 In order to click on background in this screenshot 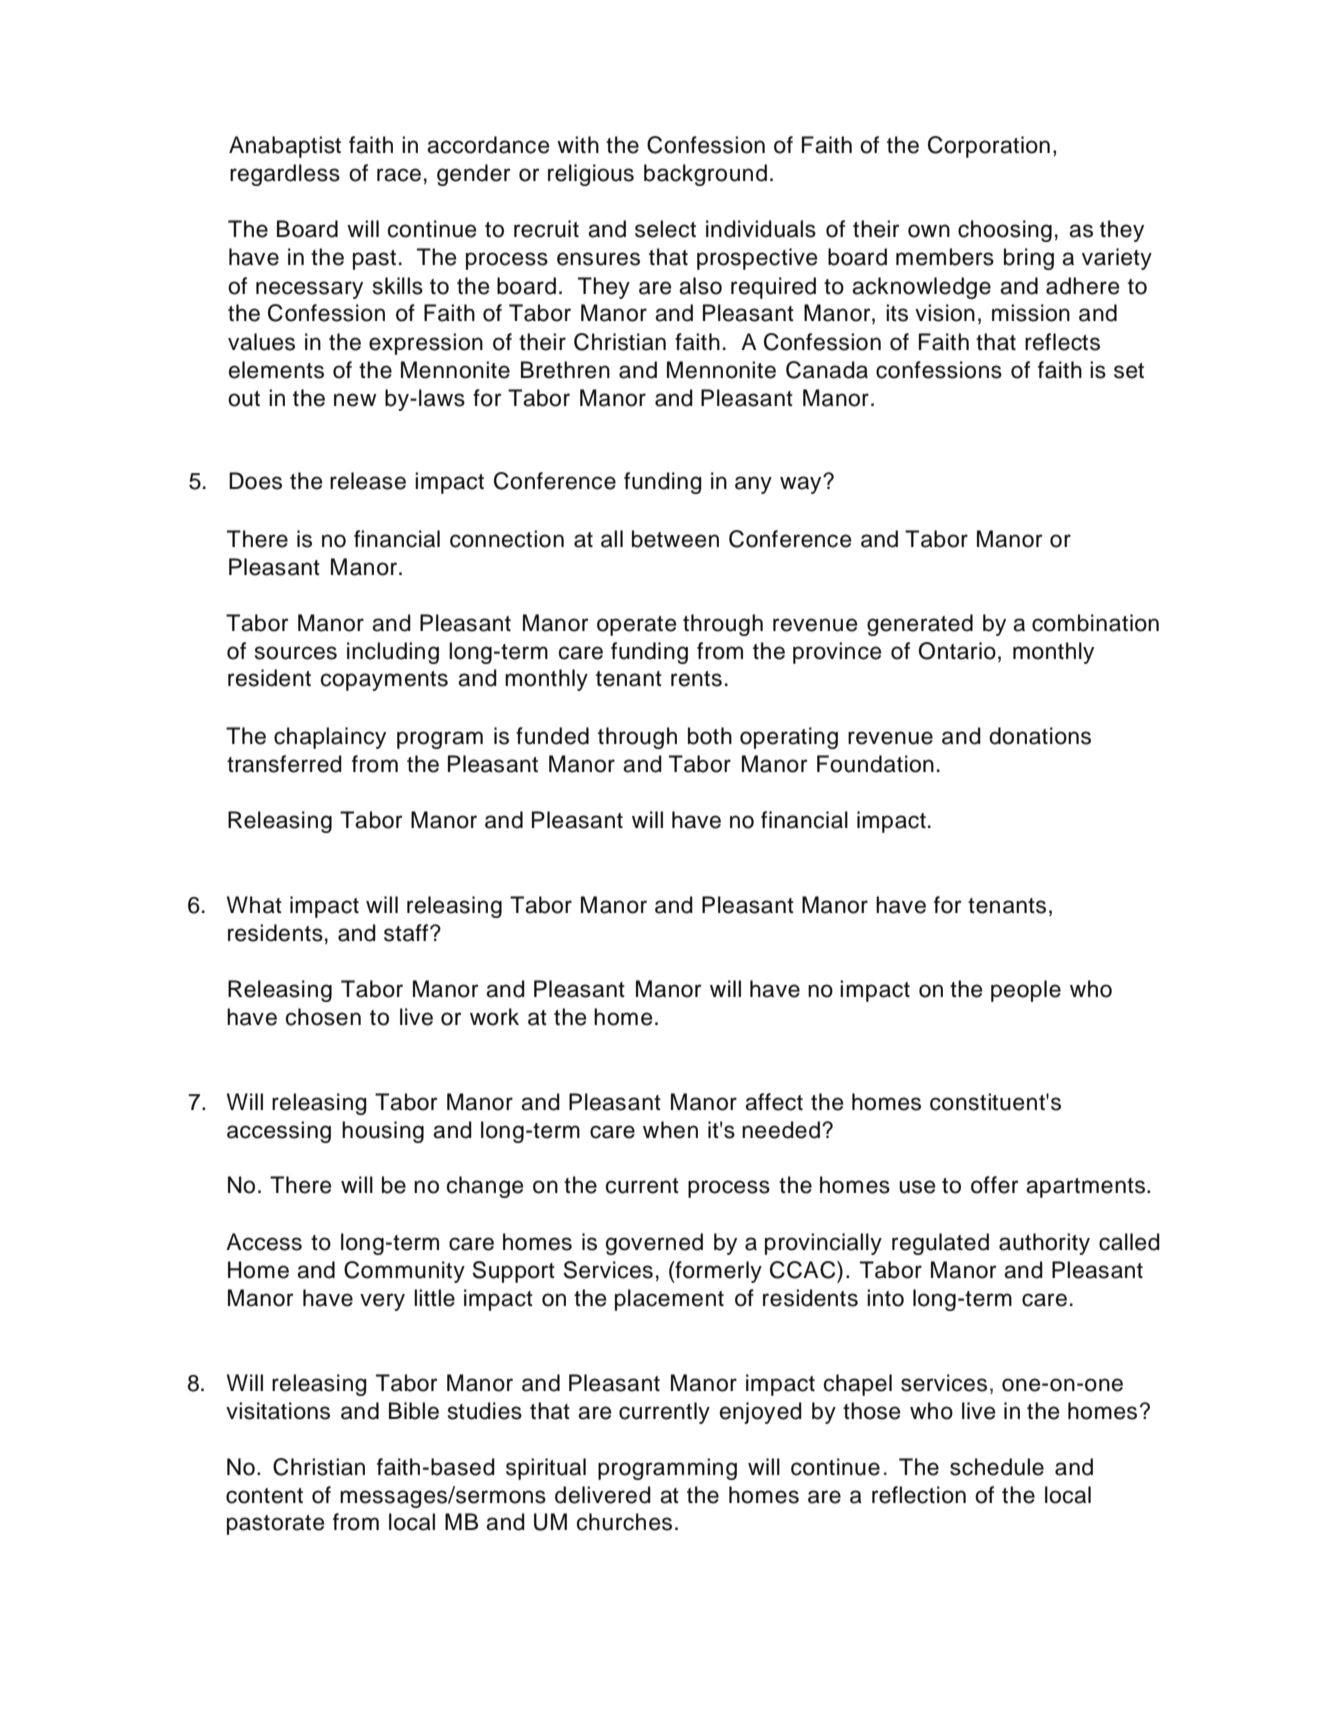, I will do `click(705, 175)`.
